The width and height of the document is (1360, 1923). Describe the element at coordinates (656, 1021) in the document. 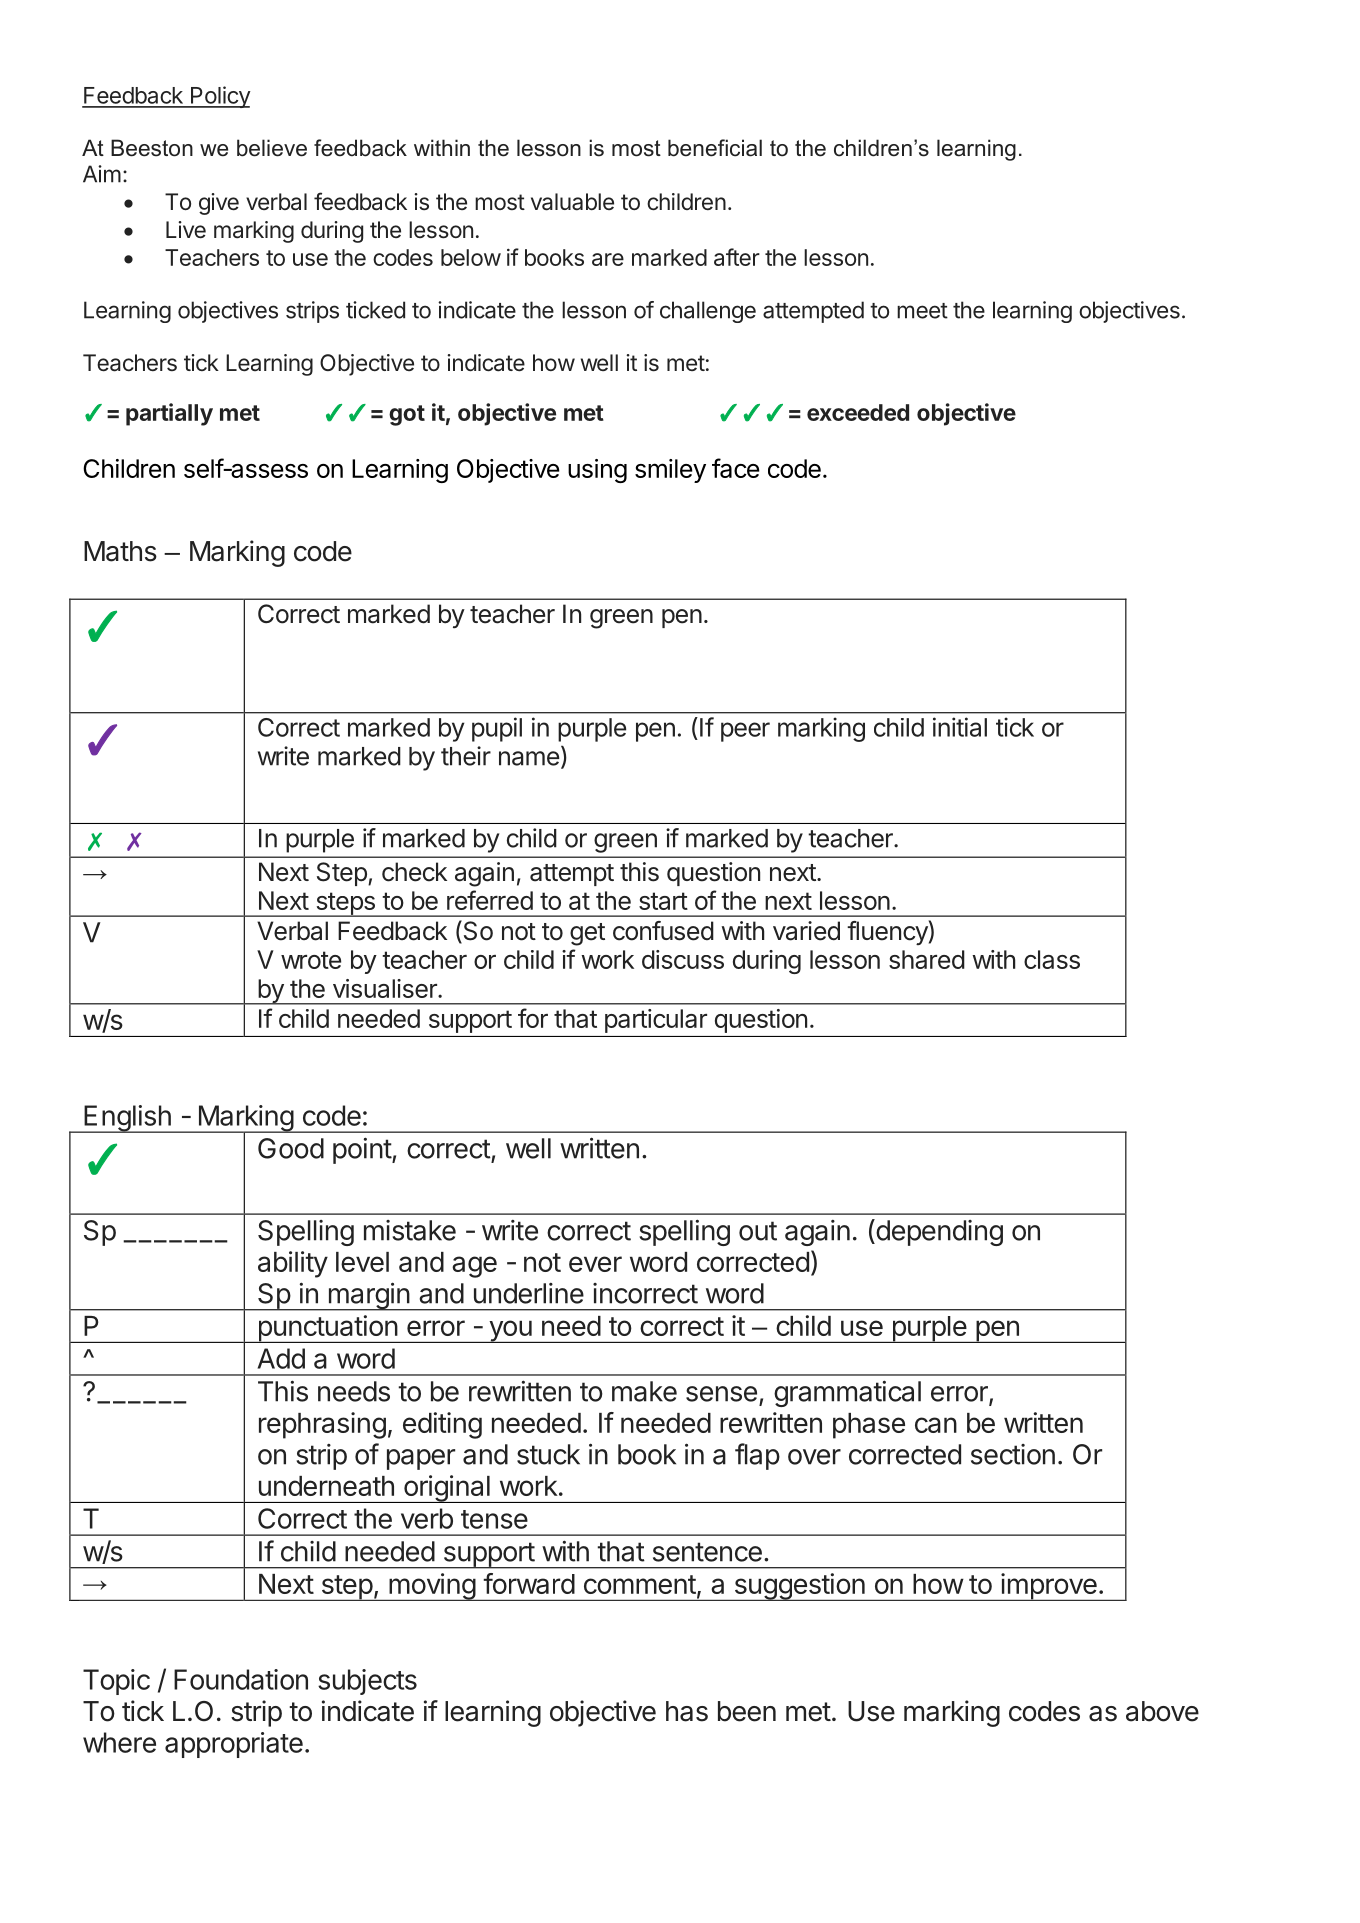

I see `particular` at that location.
